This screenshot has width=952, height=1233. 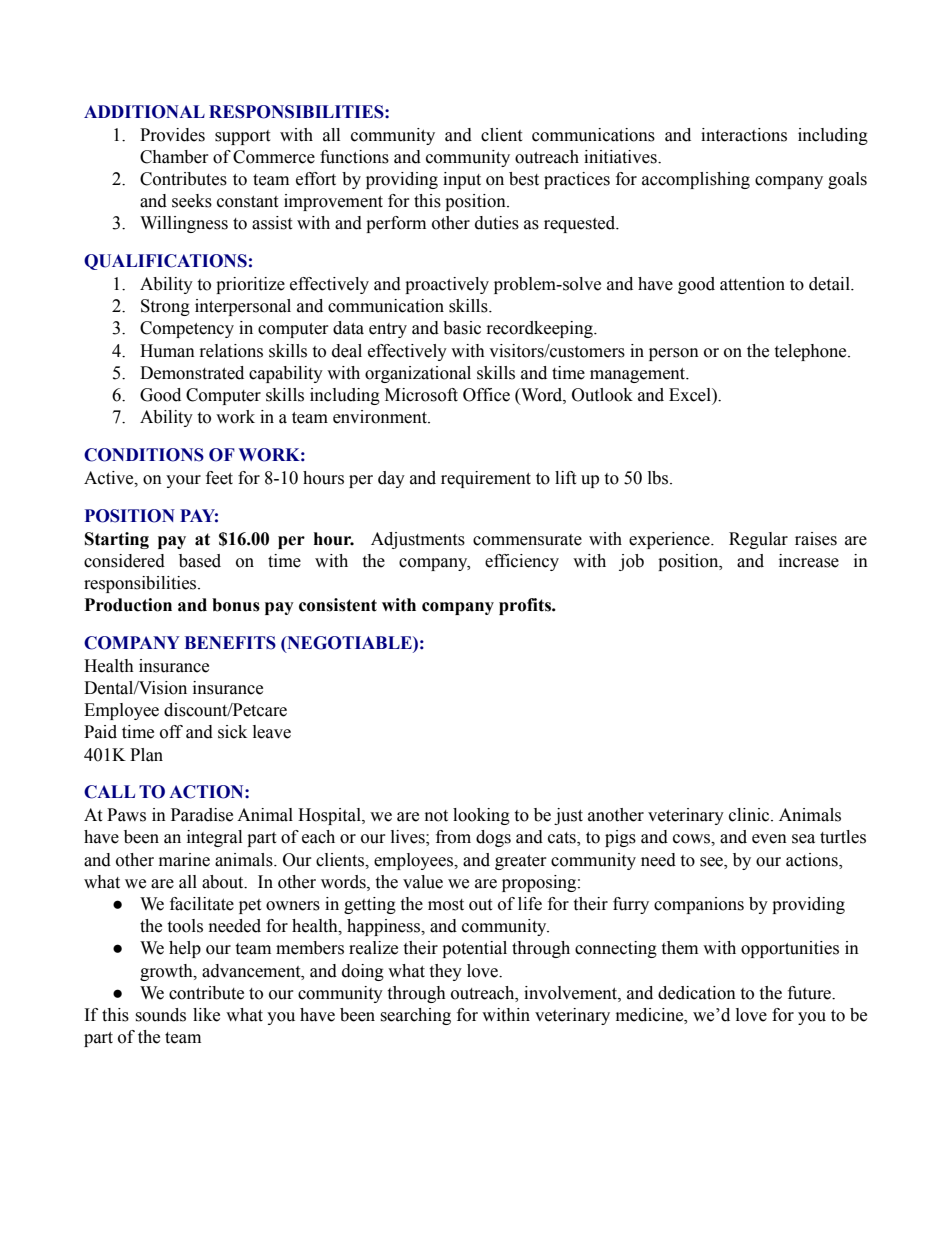 What do you see at coordinates (445, 972) in the screenshot?
I see `they` at bounding box center [445, 972].
